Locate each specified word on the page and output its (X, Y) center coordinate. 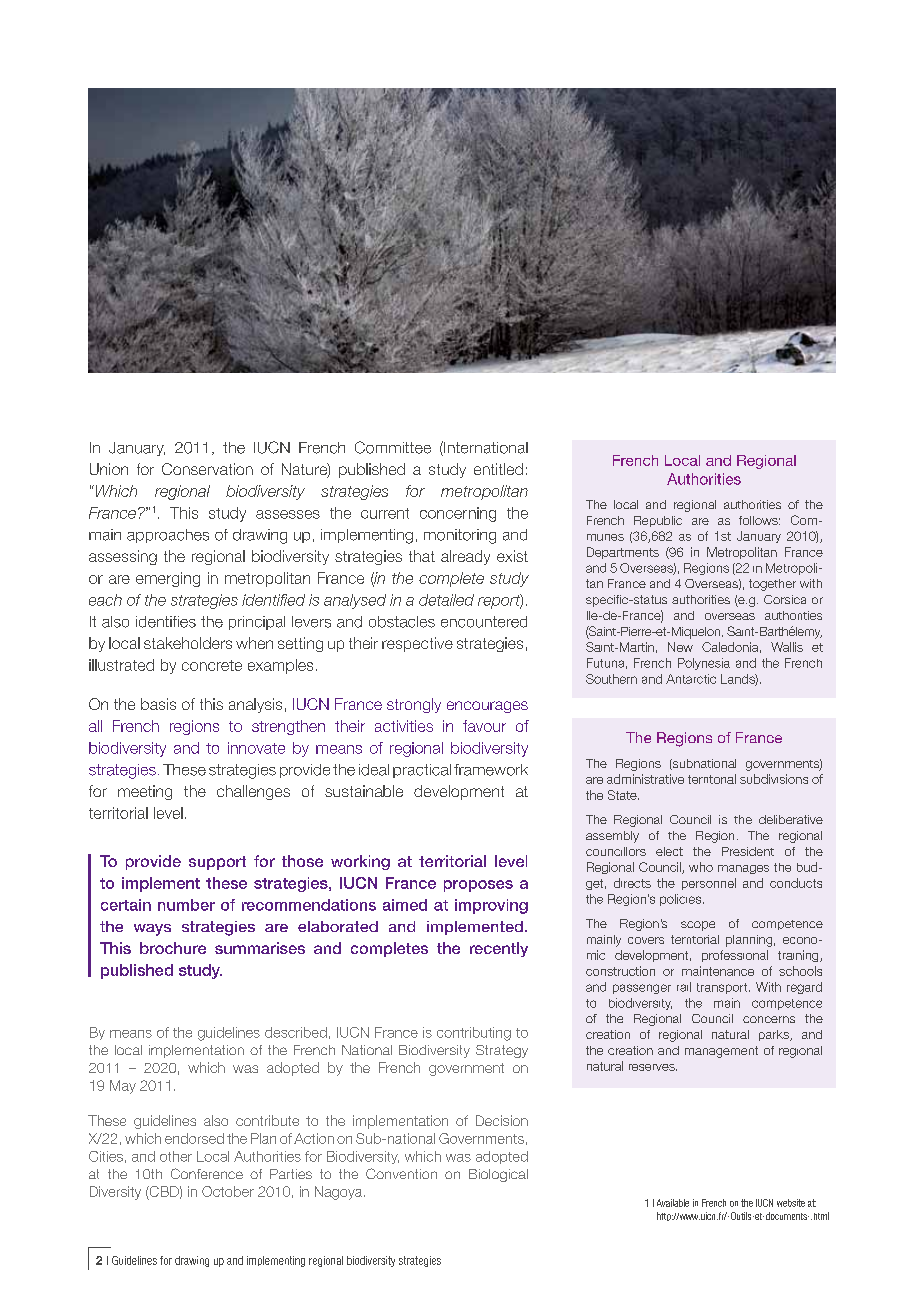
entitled (498, 469)
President (748, 851)
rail (684, 987)
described (296, 1032)
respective (417, 644)
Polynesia (704, 664)
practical (422, 771)
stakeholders (188, 643)
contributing (474, 1034)
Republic (658, 521)
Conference (207, 1173)
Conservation (207, 469)
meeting (145, 792)
